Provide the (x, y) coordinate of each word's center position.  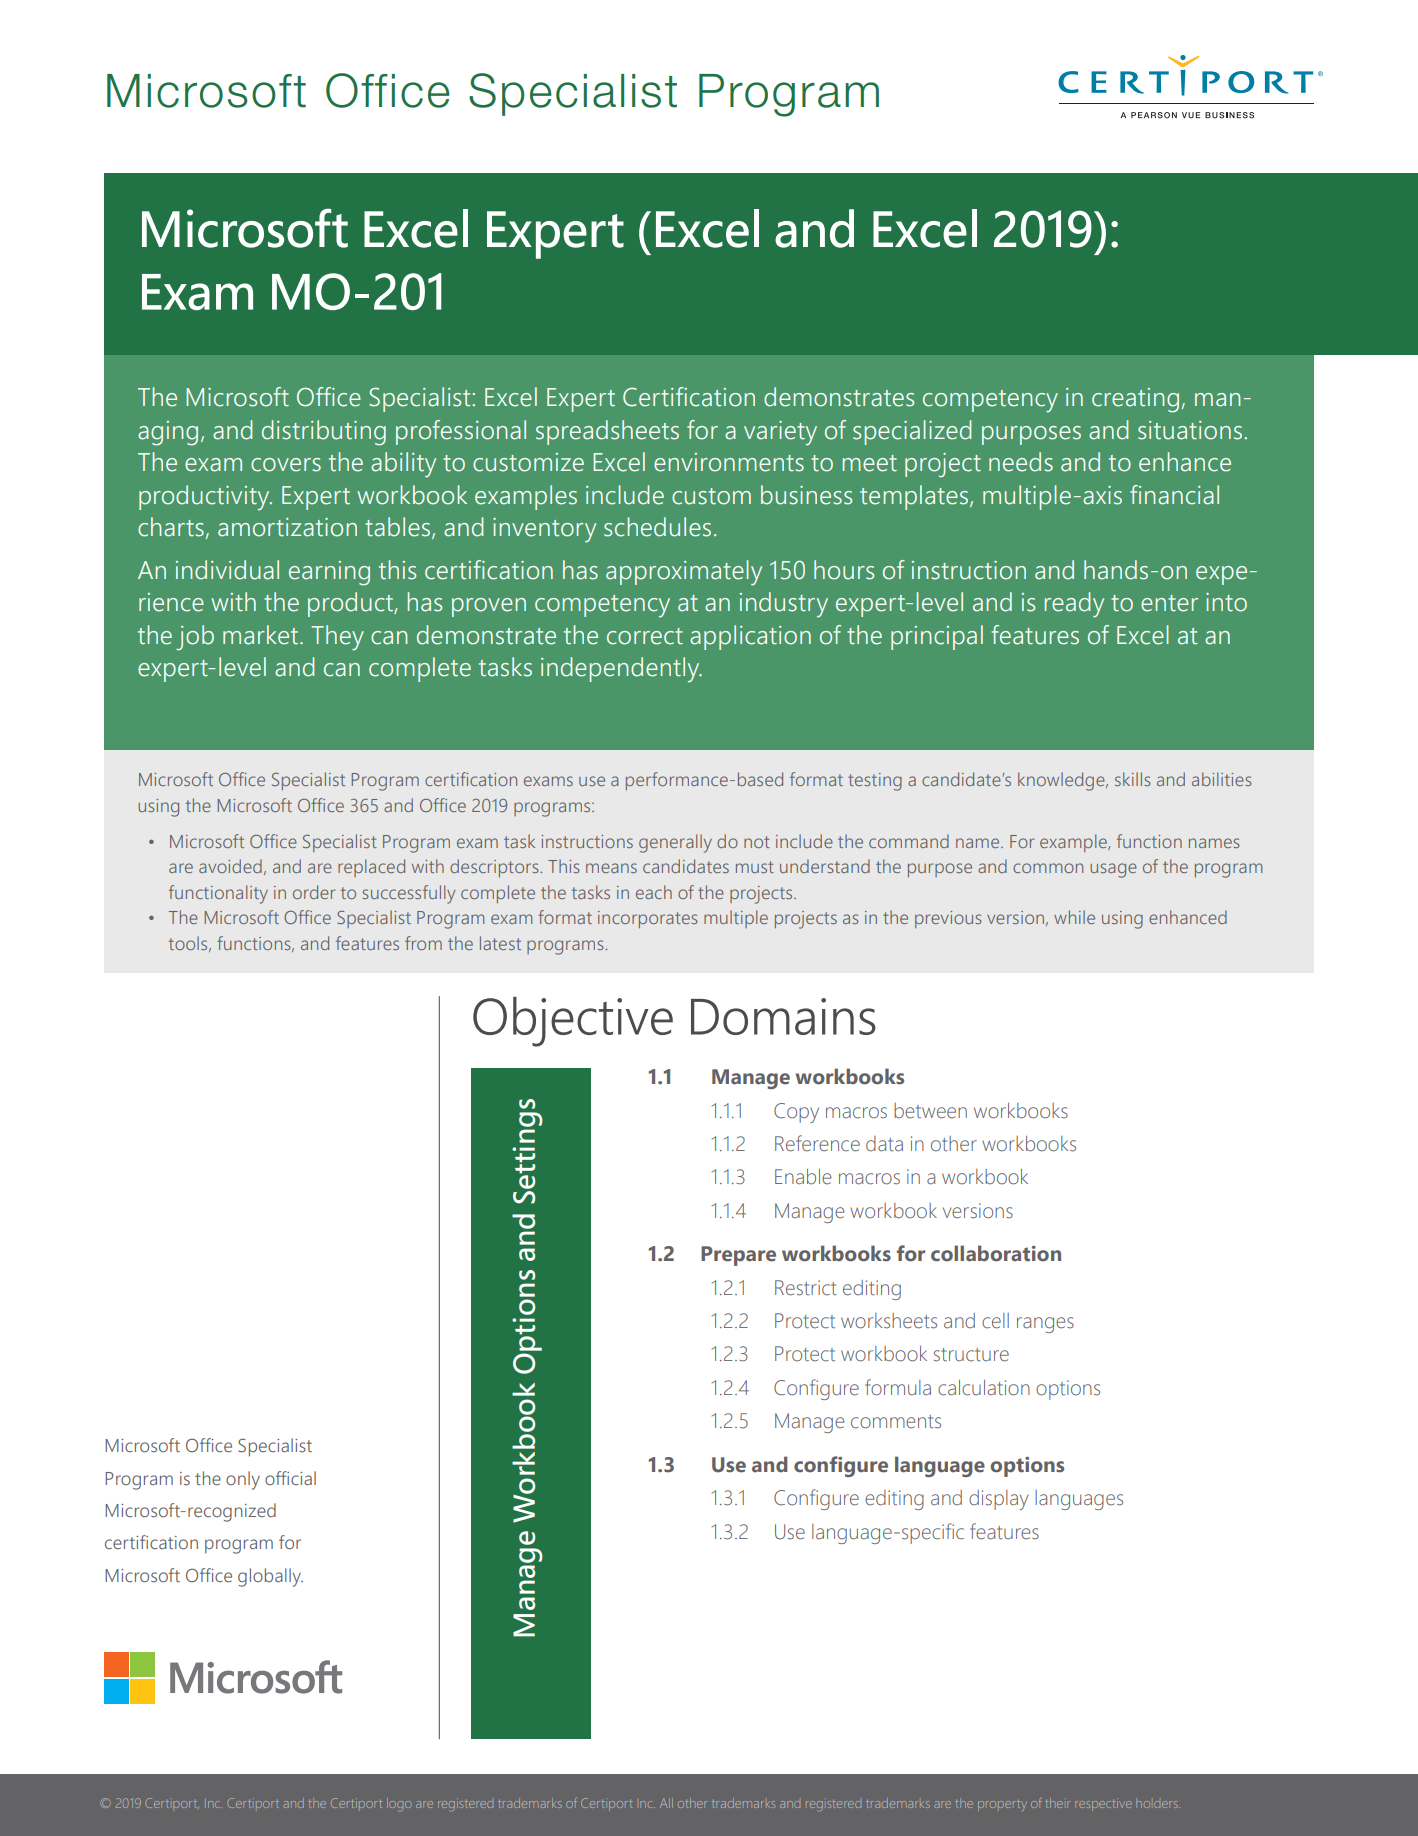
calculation (984, 1388)
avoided (230, 866)
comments (896, 1422)
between (930, 1111)
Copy (796, 1113)
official (290, 1478)
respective (1103, 1804)
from (423, 943)
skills (1133, 779)
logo (399, 1804)
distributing (324, 433)
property (1002, 1805)
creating (1135, 400)
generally (675, 843)
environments (729, 462)
